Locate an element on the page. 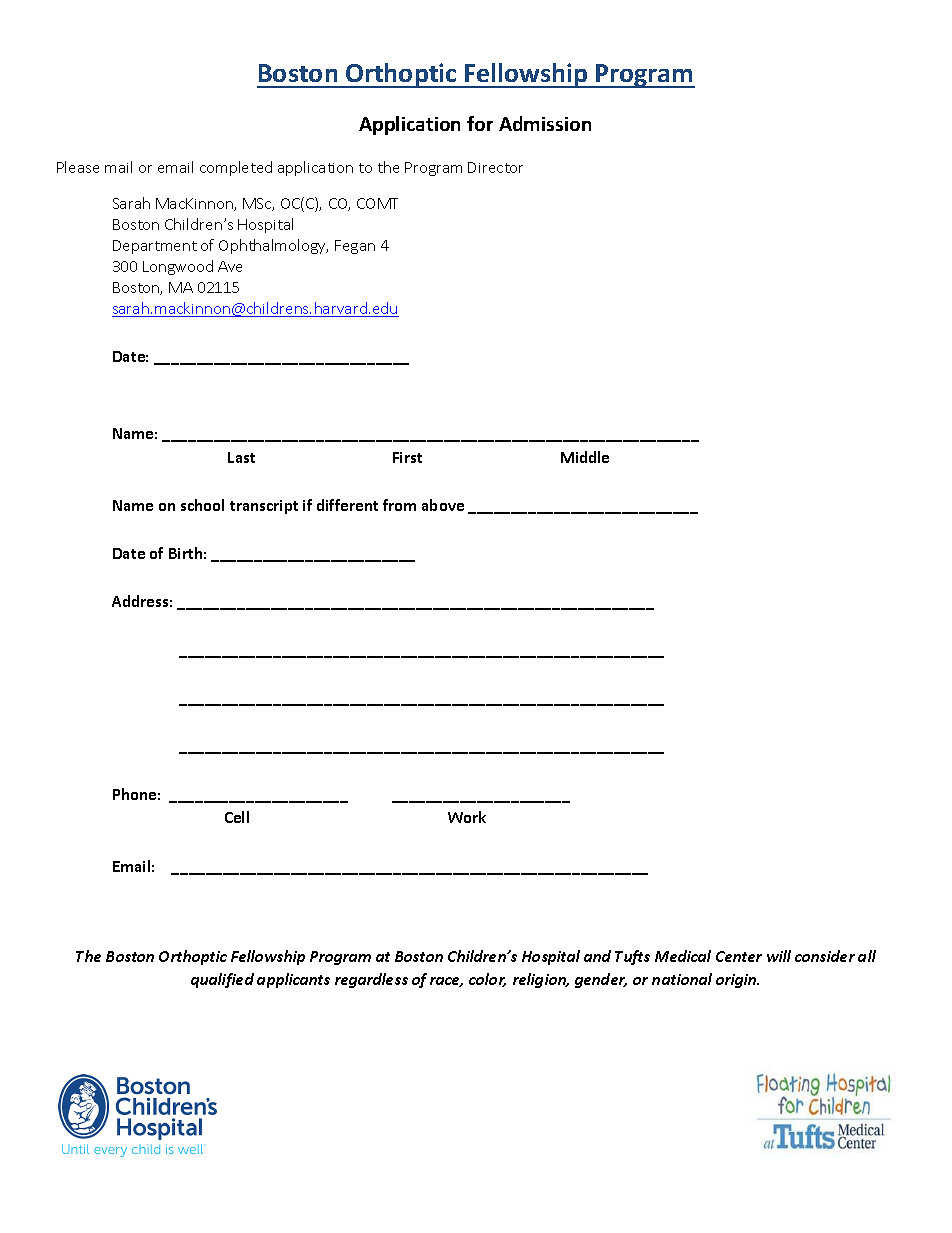  Middle is located at coordinates (585, 457).
